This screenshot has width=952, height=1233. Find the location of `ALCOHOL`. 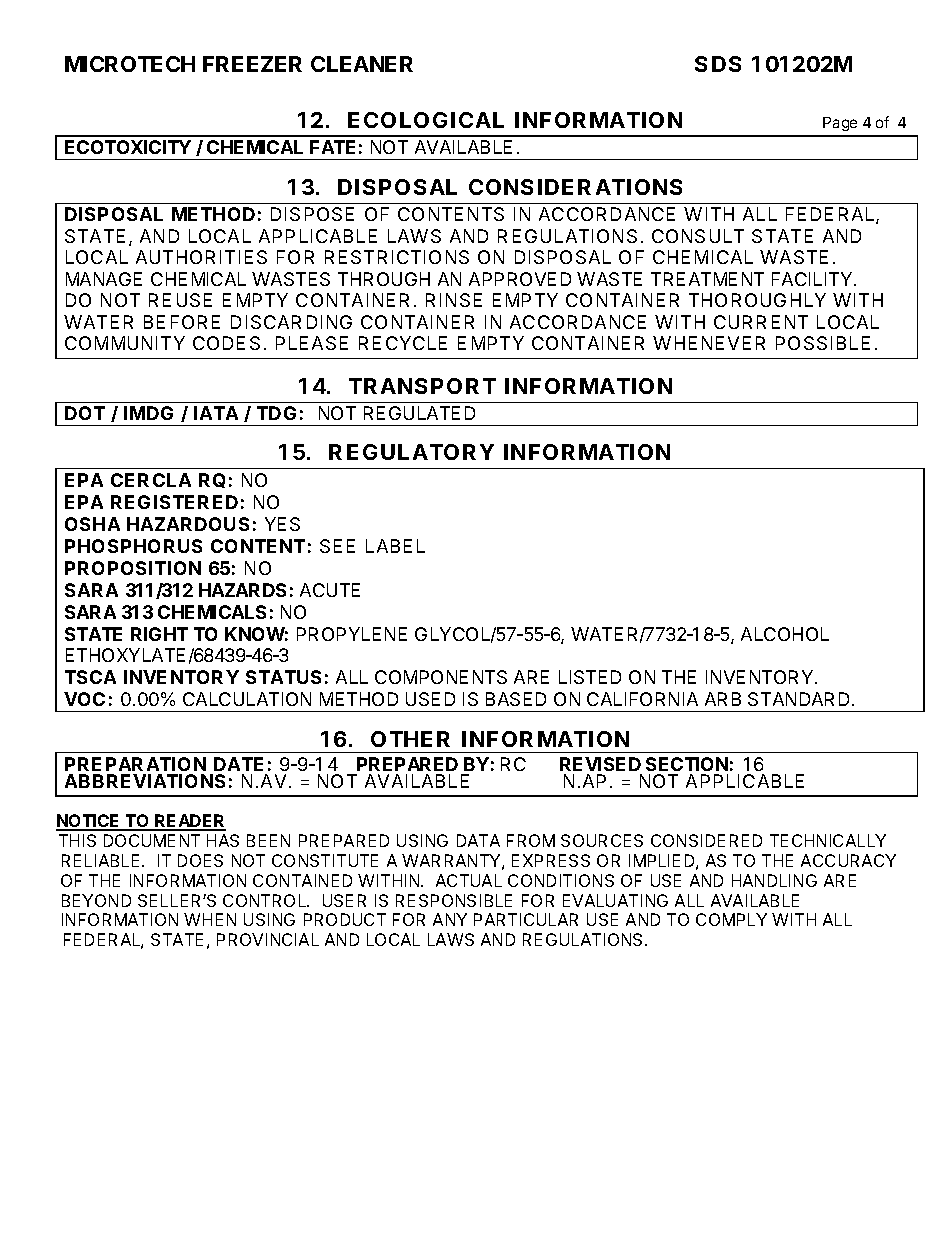

ALCOHOL is located at coordinates (785, 634).
